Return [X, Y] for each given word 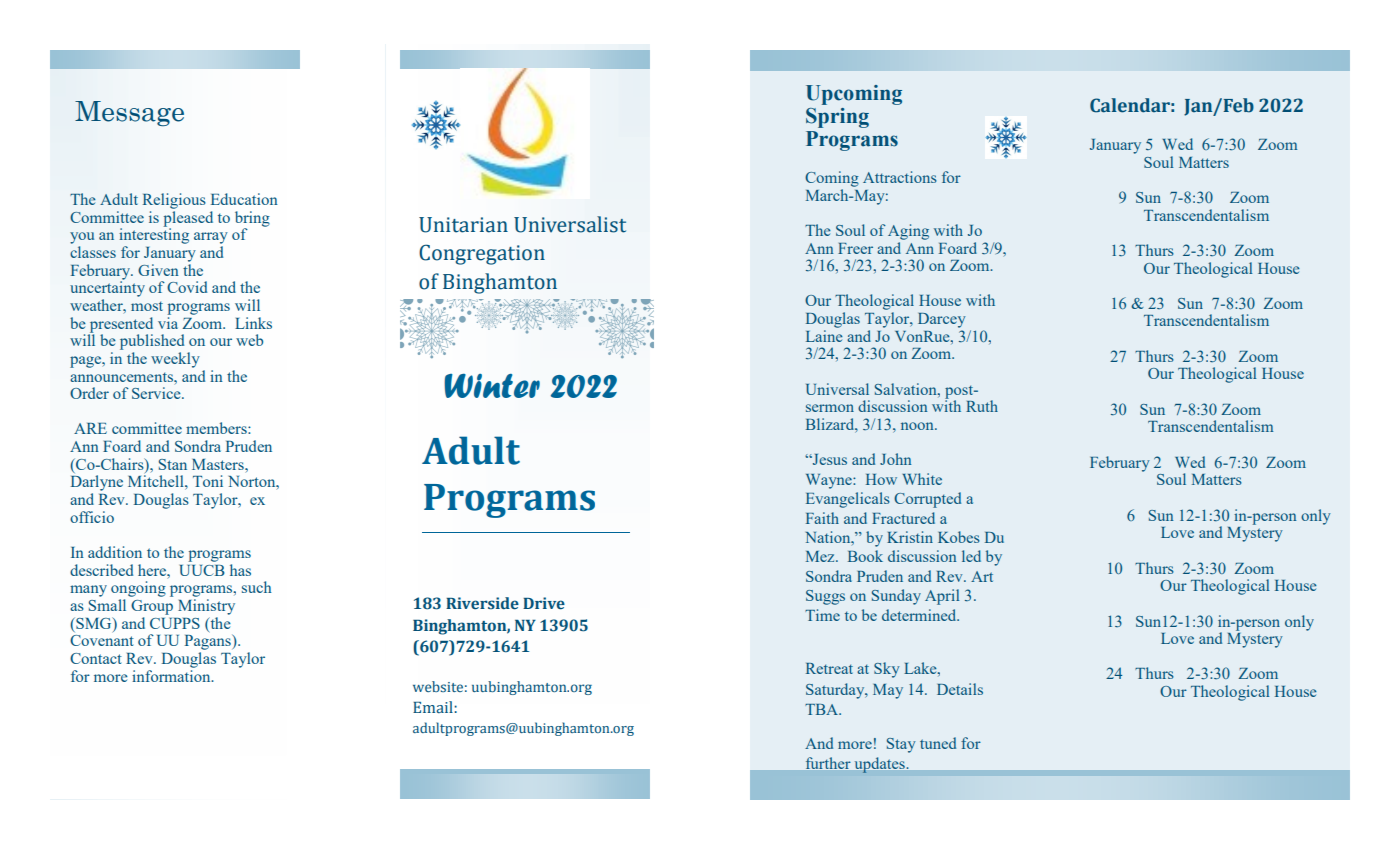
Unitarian [463, 225]
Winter [492, 386]
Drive [544, 603]
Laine [824, 336]
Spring [837, 118]
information [172, 674]
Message [129, 113]
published [152, 342]
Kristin [910, 537]
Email [434, 707]
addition [115, 552]
